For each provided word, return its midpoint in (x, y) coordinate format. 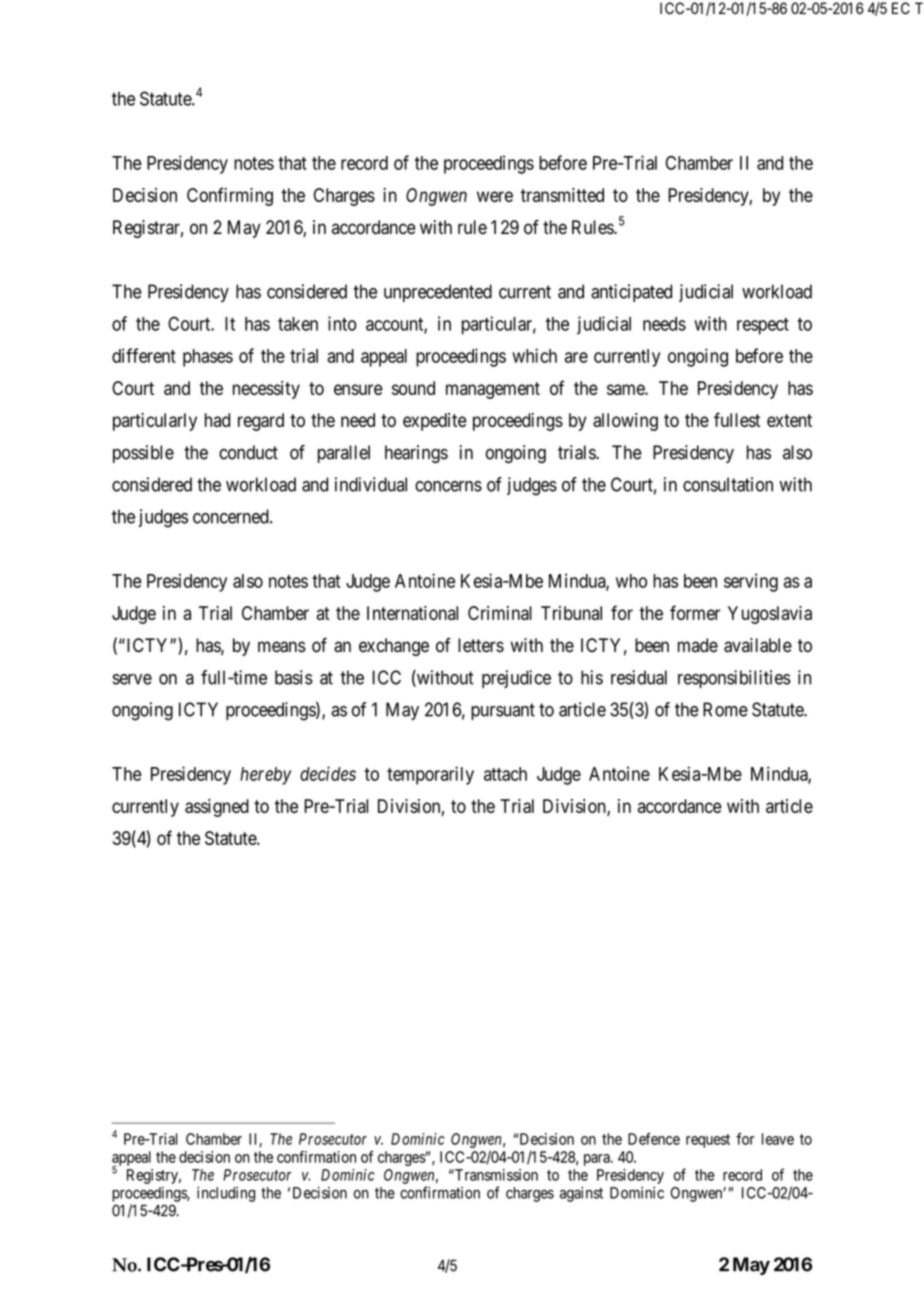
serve (132, 679)
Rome (725, 709)
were (495, 196)
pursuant (503, 711)
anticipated (631, 293)
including (226, 1194)
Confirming (230, 196)
